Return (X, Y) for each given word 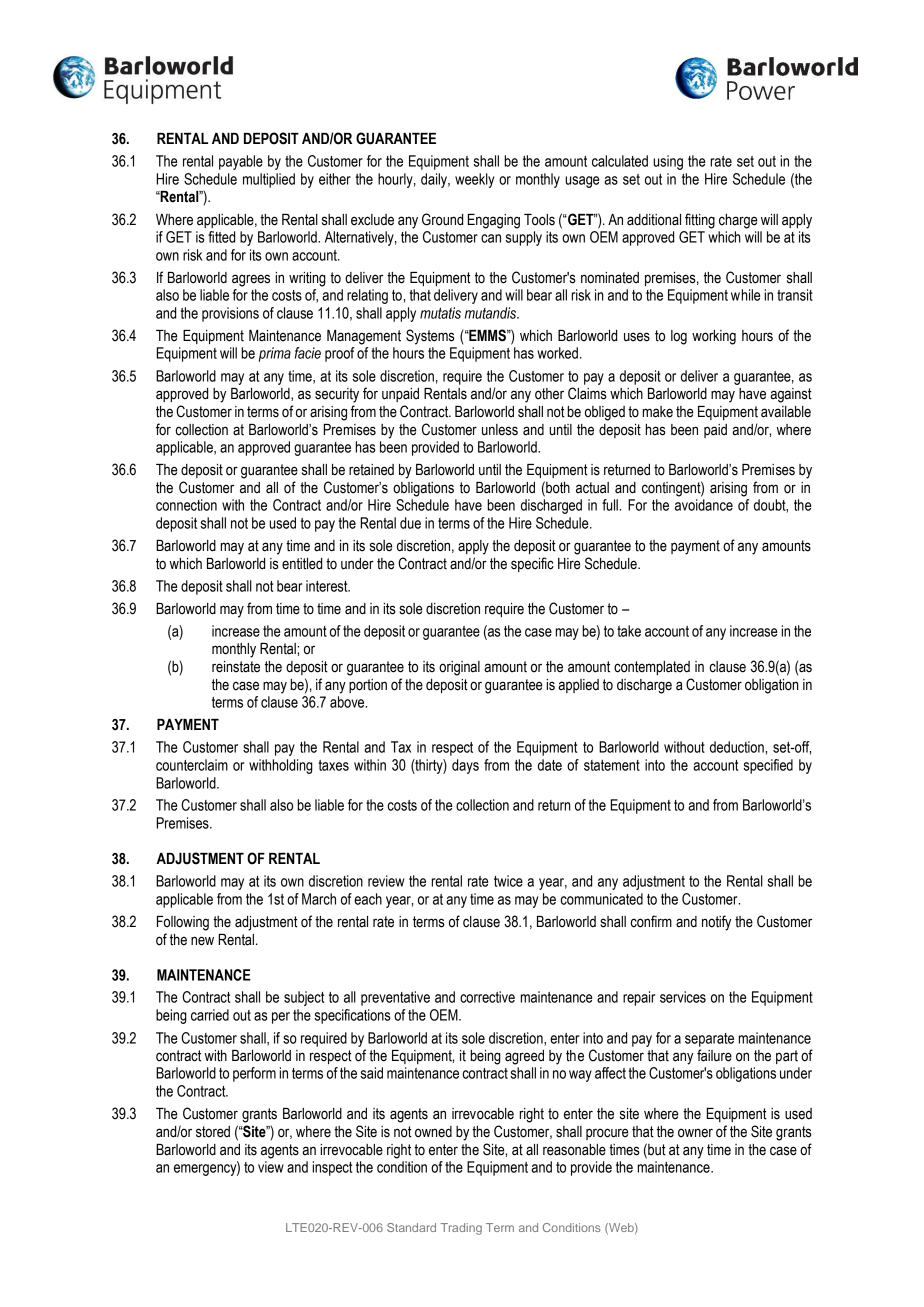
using (668, 162)
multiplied (269, 180)
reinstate (236, 667)
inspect (332, 1168)
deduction (738, 747)
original (459, 668)
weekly (474, 180)
